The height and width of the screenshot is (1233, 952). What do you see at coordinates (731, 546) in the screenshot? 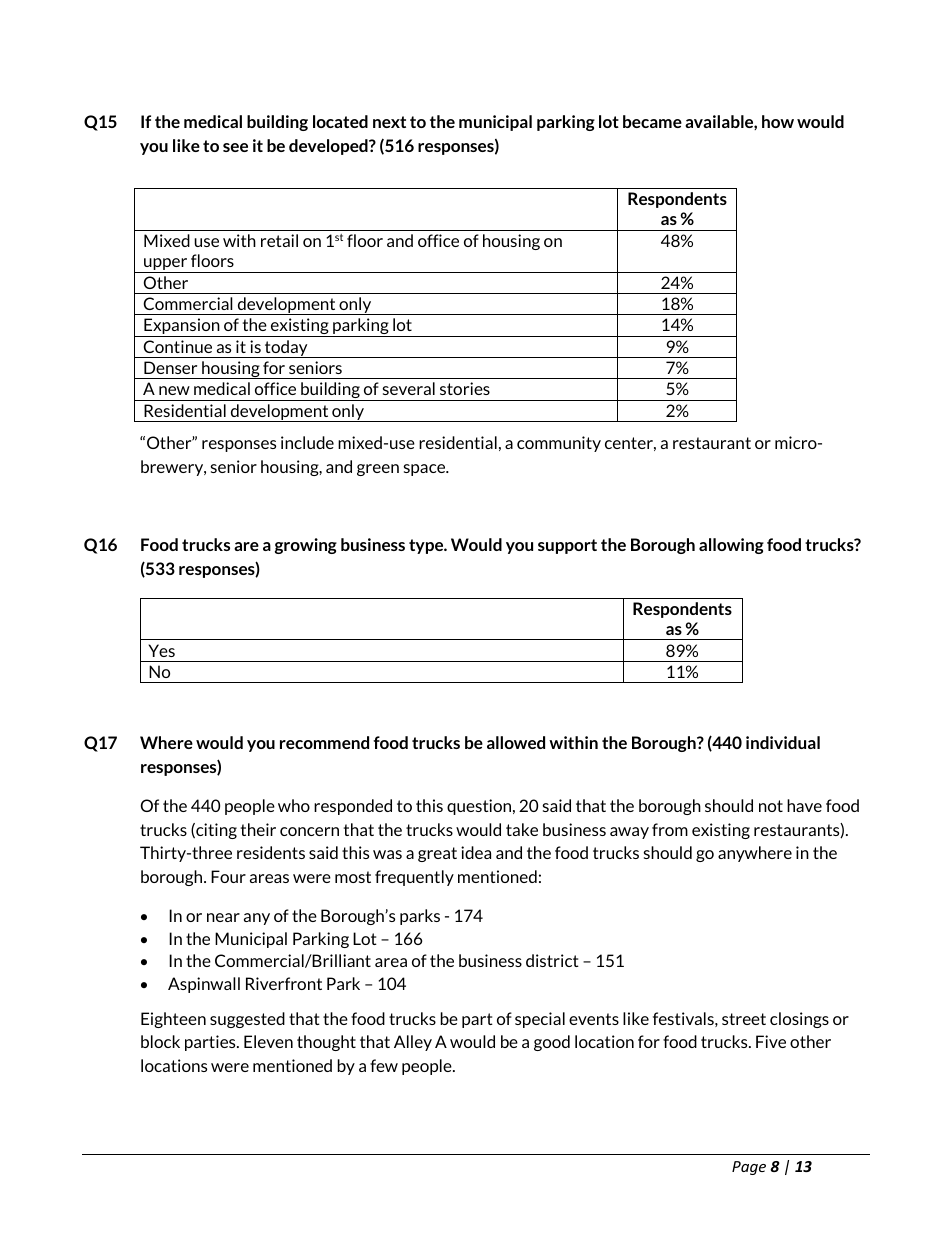
I see `allowing` at bounding box center [731, 546].
